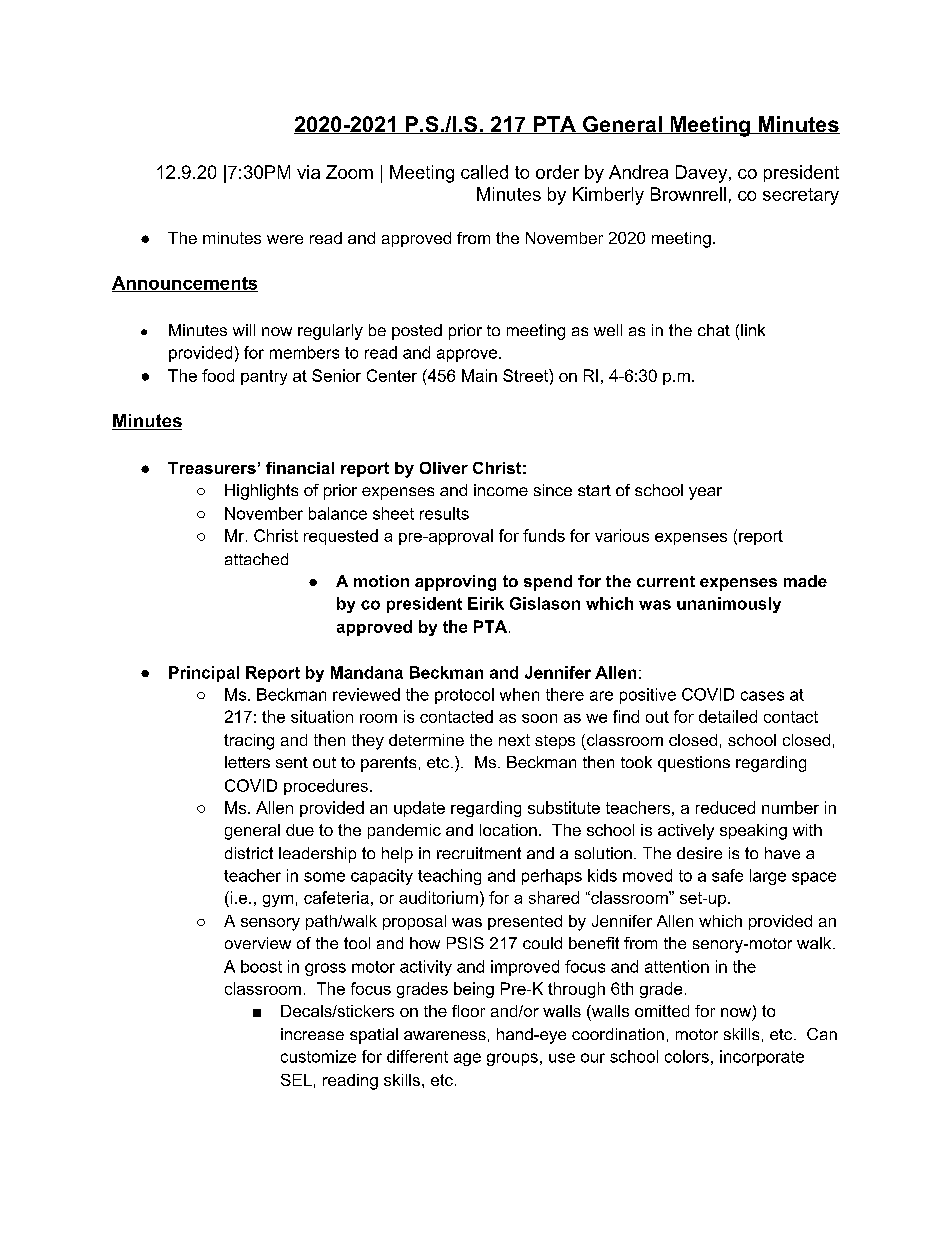 This screenshot has height=1233, width=952. What do you see at coordinates (508, 830) in the screenshot?
I see `location` at bounding box center [508, 830].
